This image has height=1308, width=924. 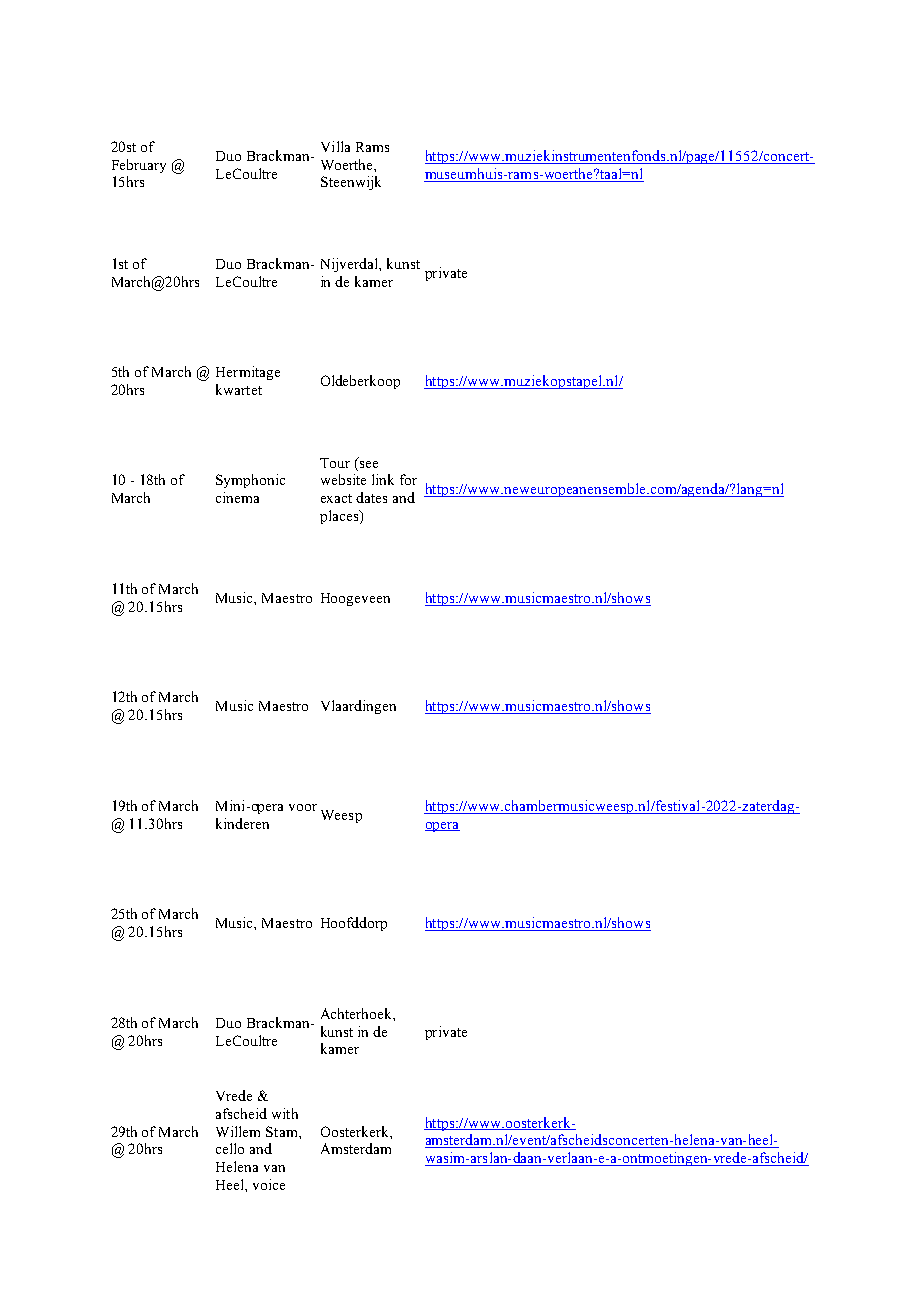 I want to click on voor, so click(x=303, y=807).
